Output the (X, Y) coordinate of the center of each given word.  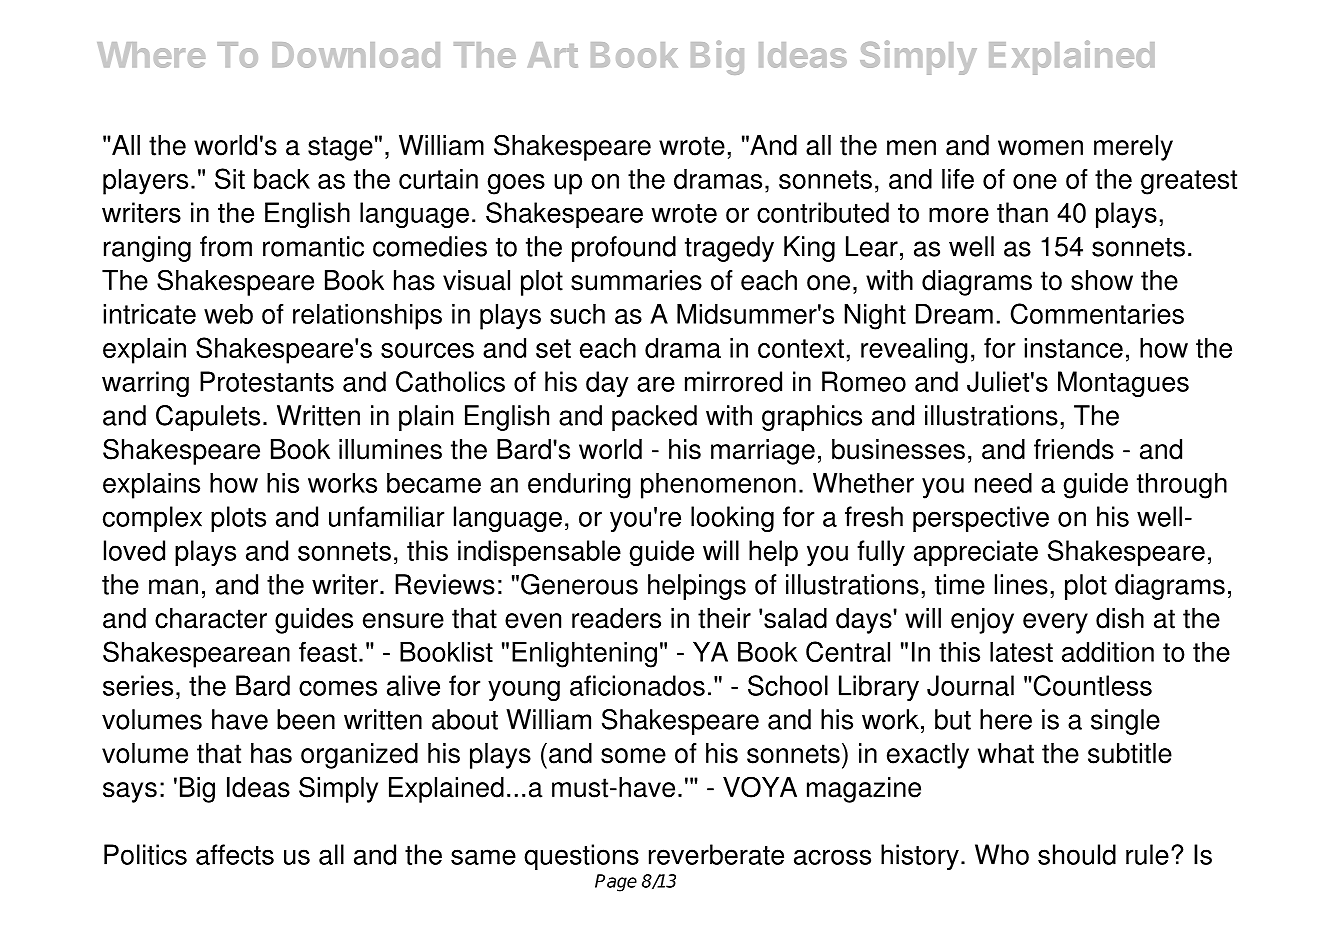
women (1040, 148)
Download (356, 55)
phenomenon (718, 486)
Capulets (208, 418)
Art (553, 55)
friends (1074, 449)
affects (235, 854)
